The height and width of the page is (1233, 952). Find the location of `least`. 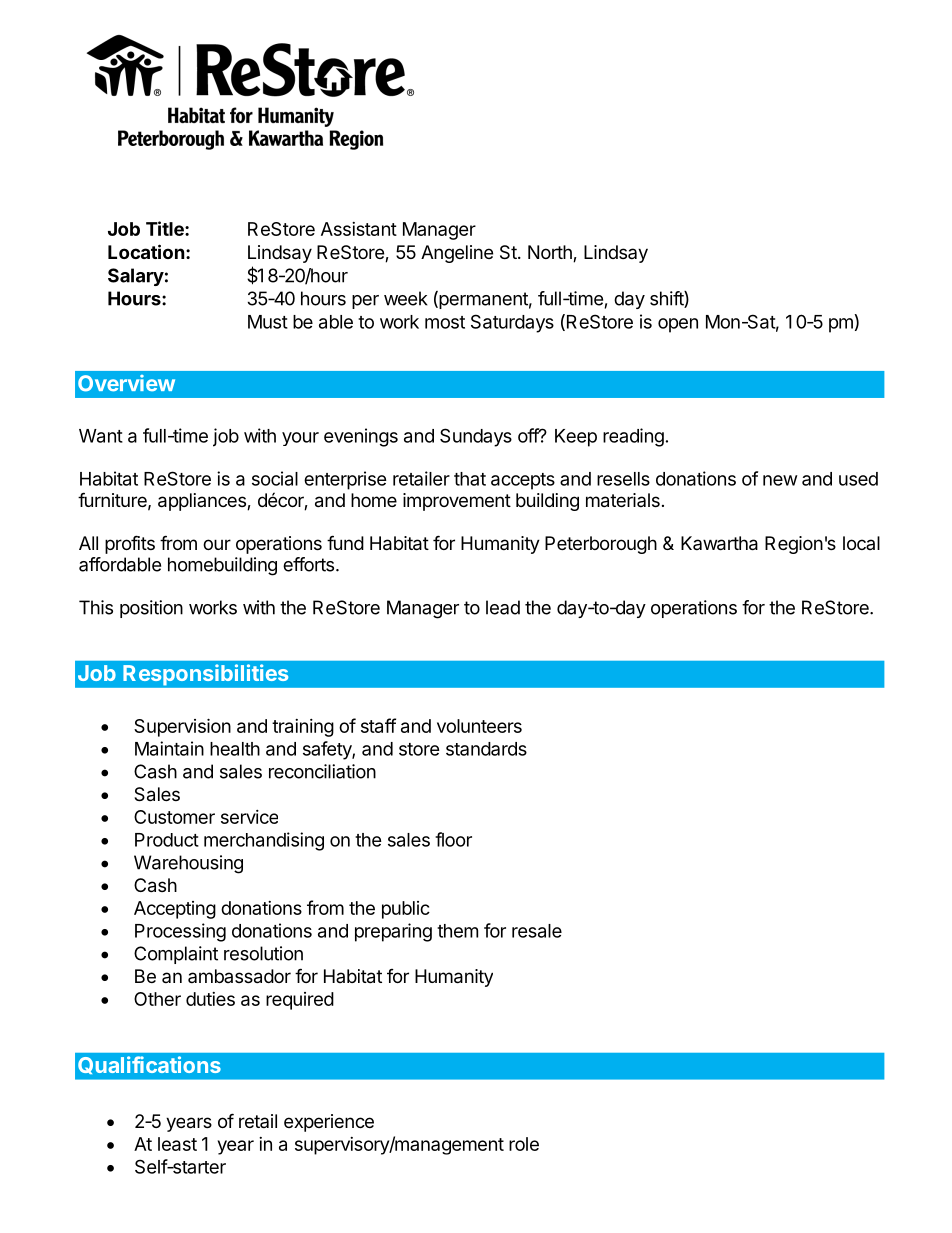

least is located at coordinates (177, 1144).
